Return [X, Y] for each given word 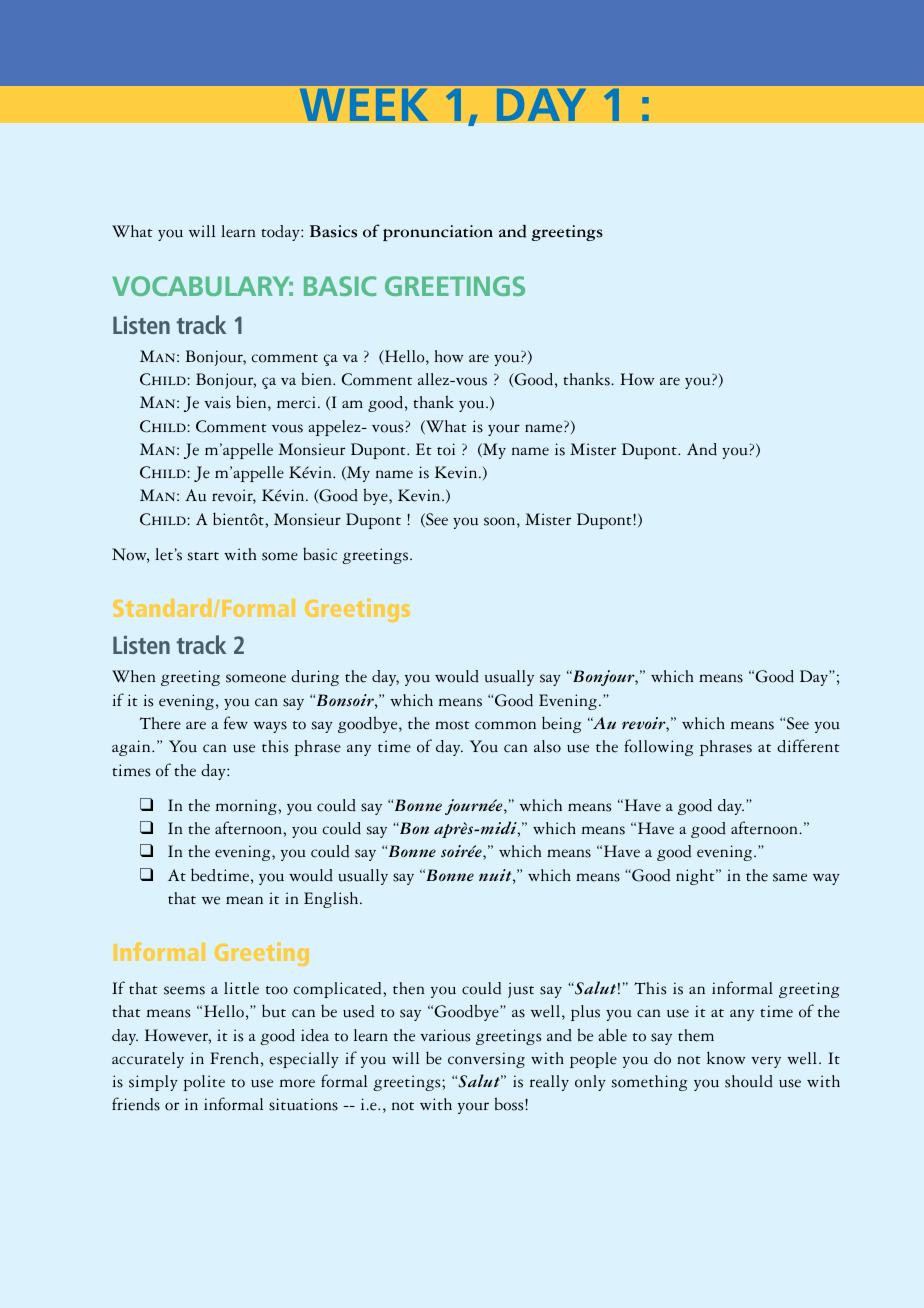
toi [446, 449]
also [547, 746]
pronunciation [438, 233]
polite [204, 1083]
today [281, 233]
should [749, 1081]
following [658, 747]
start [203, 556]
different [808, 746]
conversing [486, 1060]
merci [296, 402]
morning [247, 807]
